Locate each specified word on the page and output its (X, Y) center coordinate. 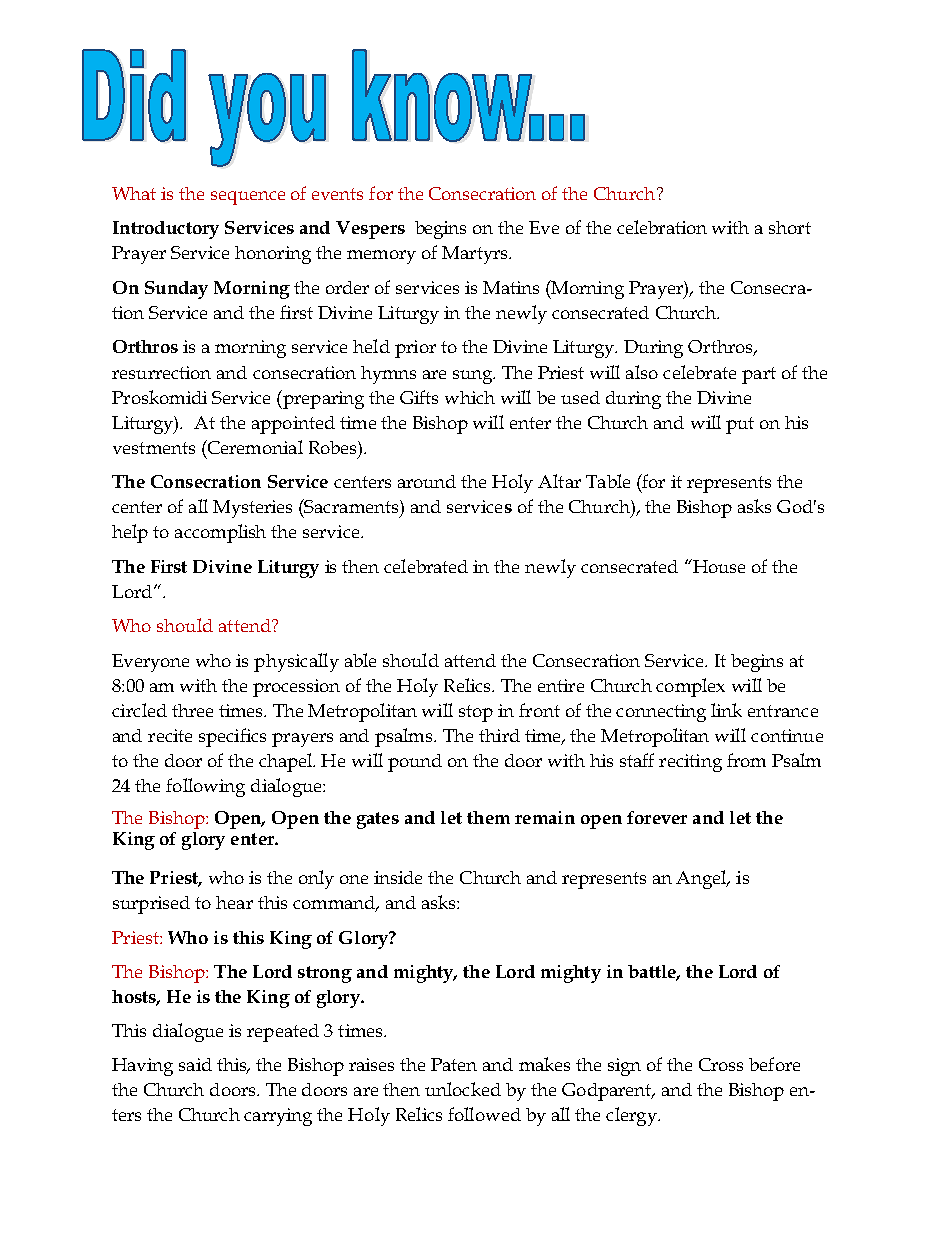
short (790, 227)
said (195, 1064)
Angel (702, 879)
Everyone (150, 663)
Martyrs (476, 255)
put (740, 425)
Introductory (166, 230)
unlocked (463, 1089)
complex (690, 687)
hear (234, 902)
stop (476, 713)
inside (398, 877)
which (470, 397)
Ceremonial (254, 447)
